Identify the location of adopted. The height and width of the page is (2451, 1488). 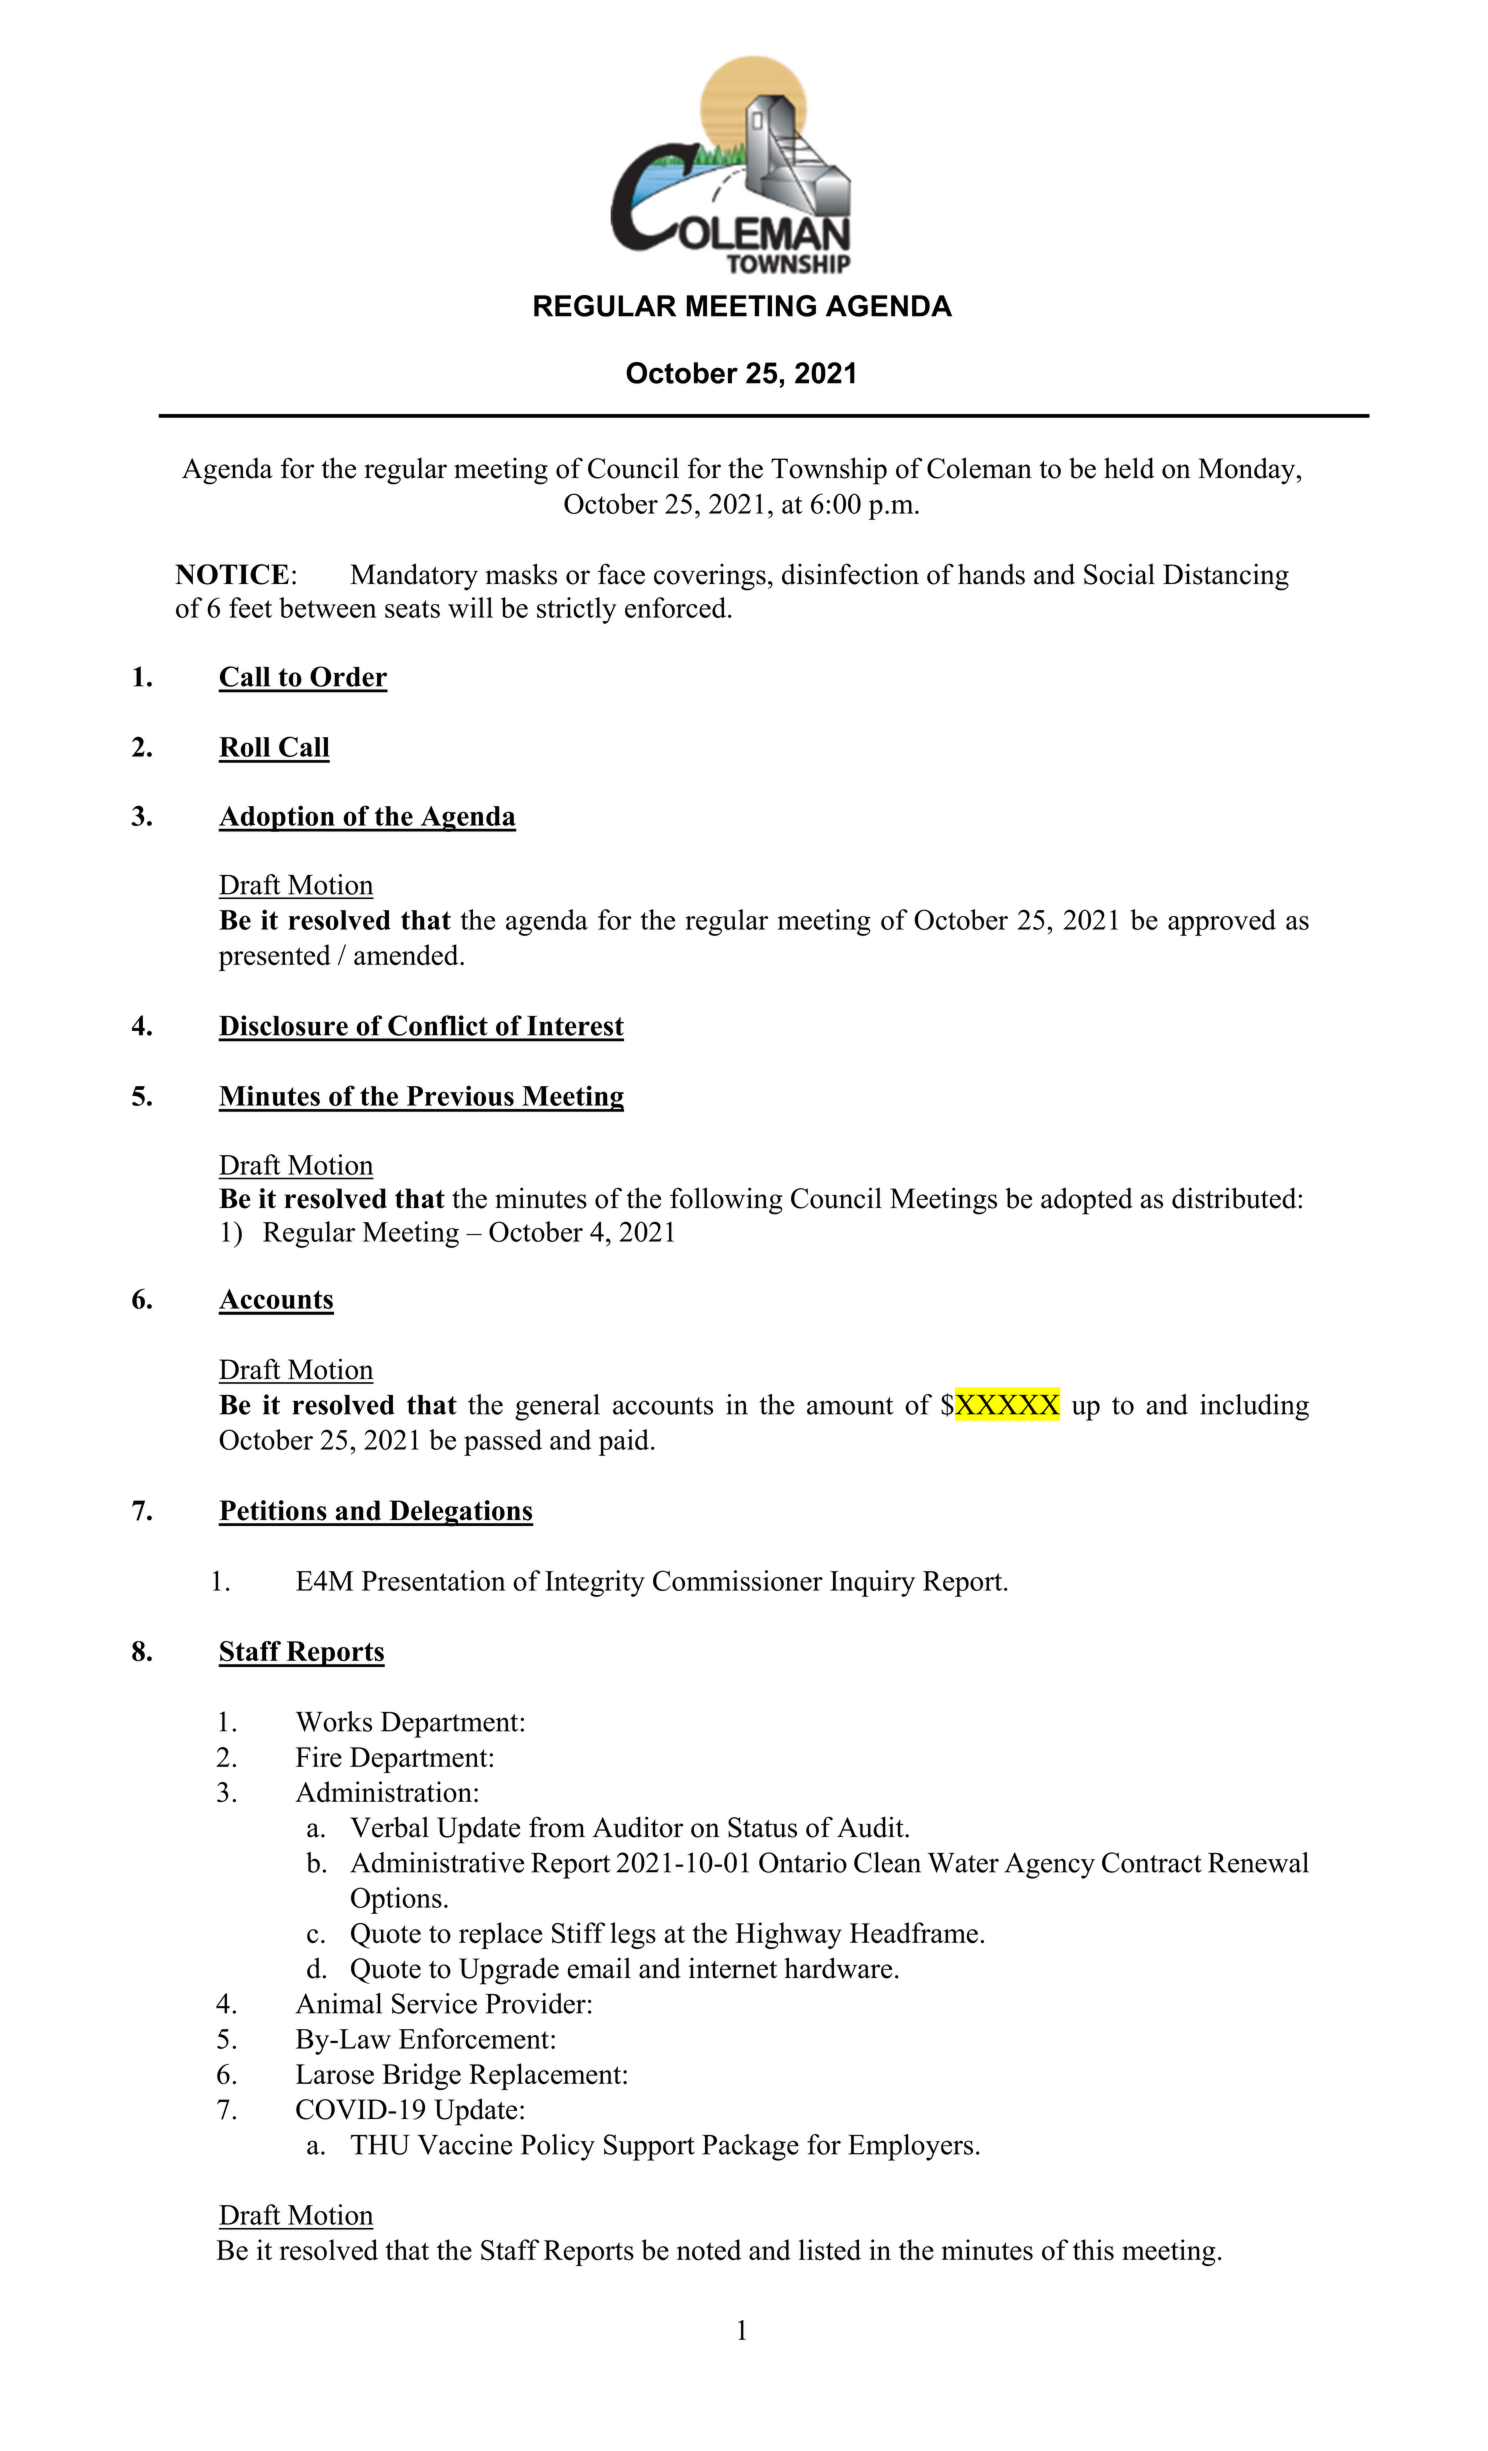
(1087, 1201).
